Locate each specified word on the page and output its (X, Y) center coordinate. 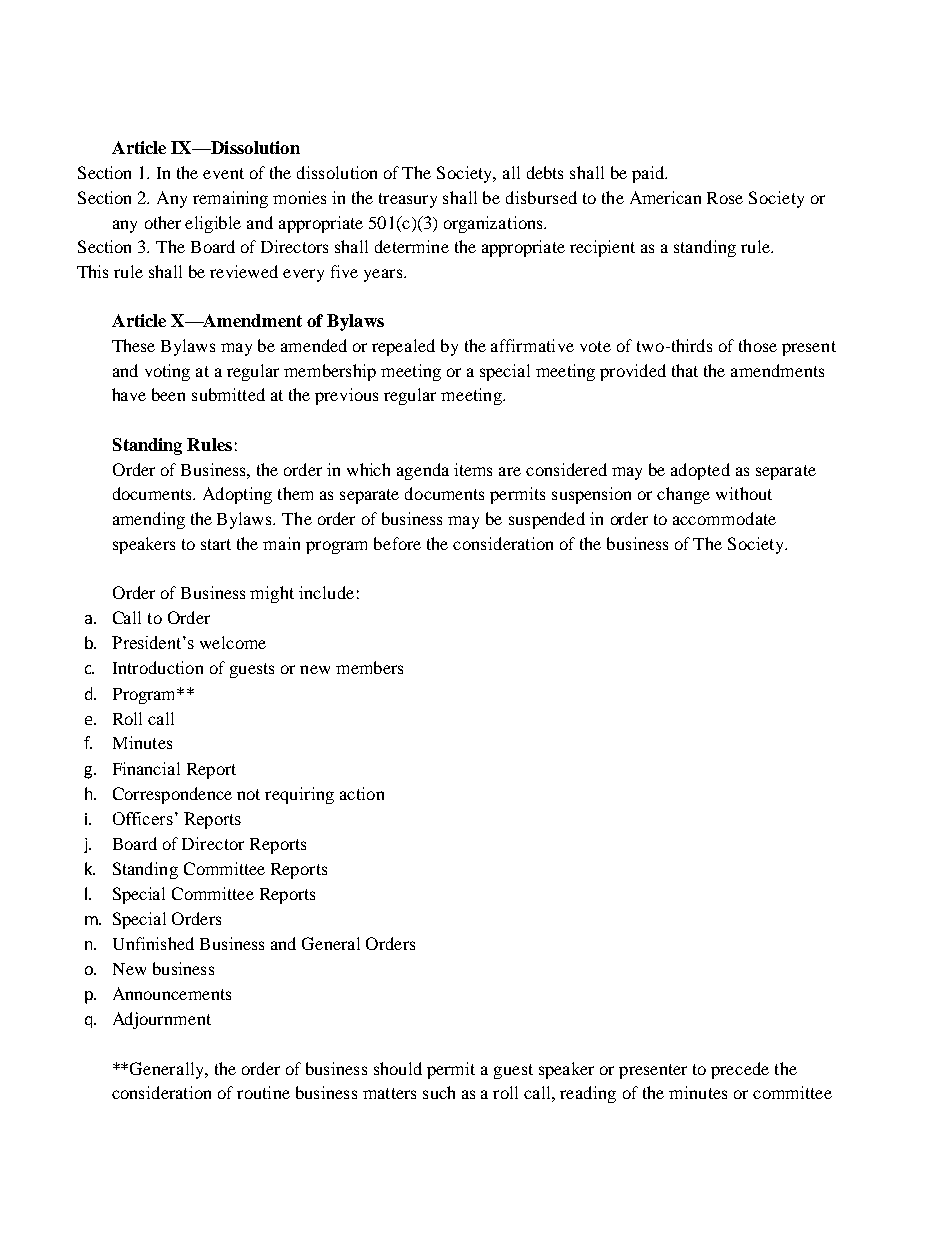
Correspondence (172, 795)
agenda (423, 471)
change (683, 495)
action (362, 793)
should (398, 1068)
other (163, 222)
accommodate (724, 518)
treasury (408, 200)
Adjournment (162, 1020)
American (665, 197)
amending (149, 520)
